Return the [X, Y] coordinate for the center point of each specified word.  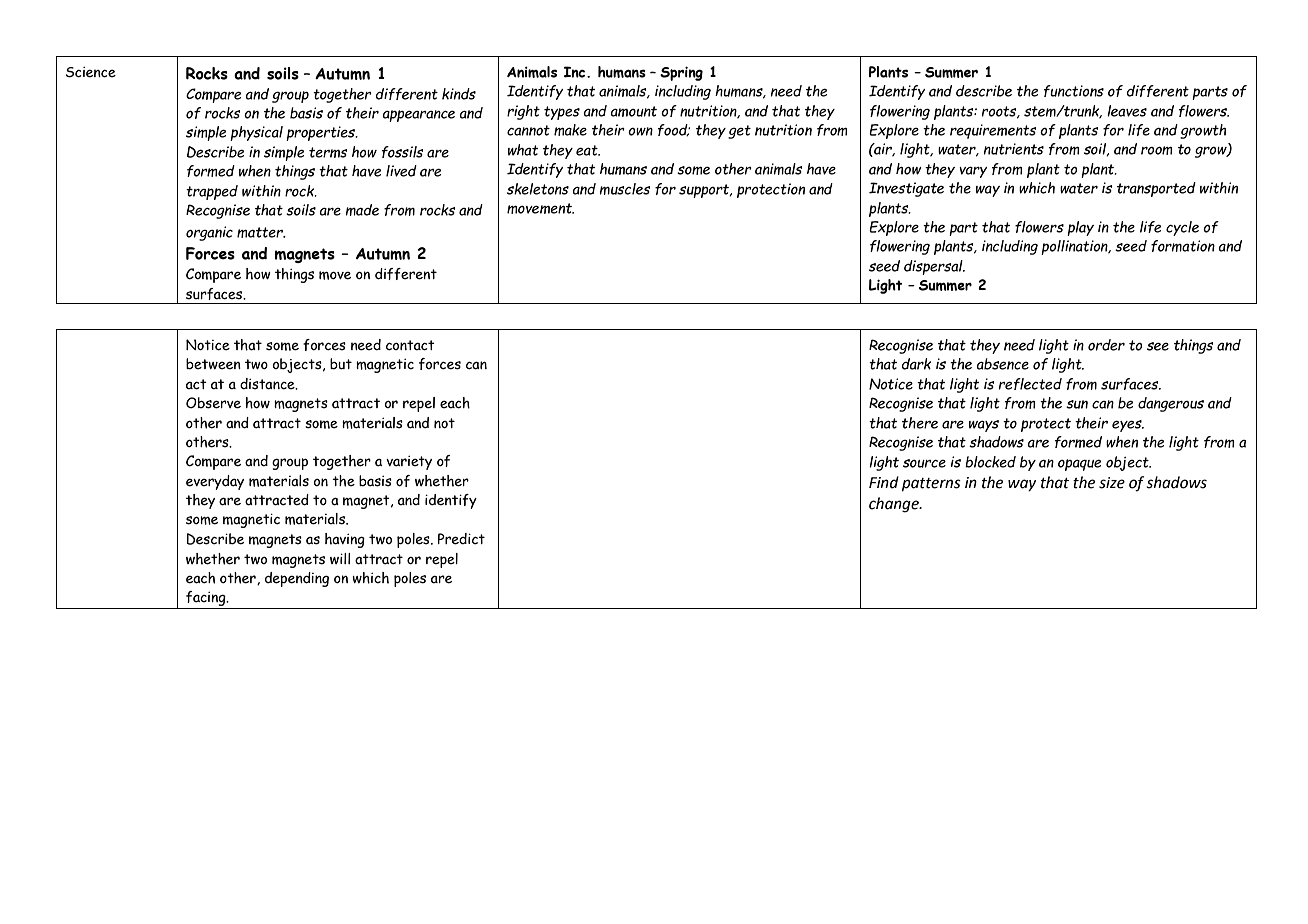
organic [209, 233]
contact [410, 345]
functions [1074, 91]
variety [409, 463]
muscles [625, 189]
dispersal [934, 267]
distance [268, 384]
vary [973, 172]
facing [206, 600]
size [1112, 483]
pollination [1075, 247]
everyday [215, 482]
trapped [212, 192]
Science [91, 72]
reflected [1030, 384]
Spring [681, 73]
